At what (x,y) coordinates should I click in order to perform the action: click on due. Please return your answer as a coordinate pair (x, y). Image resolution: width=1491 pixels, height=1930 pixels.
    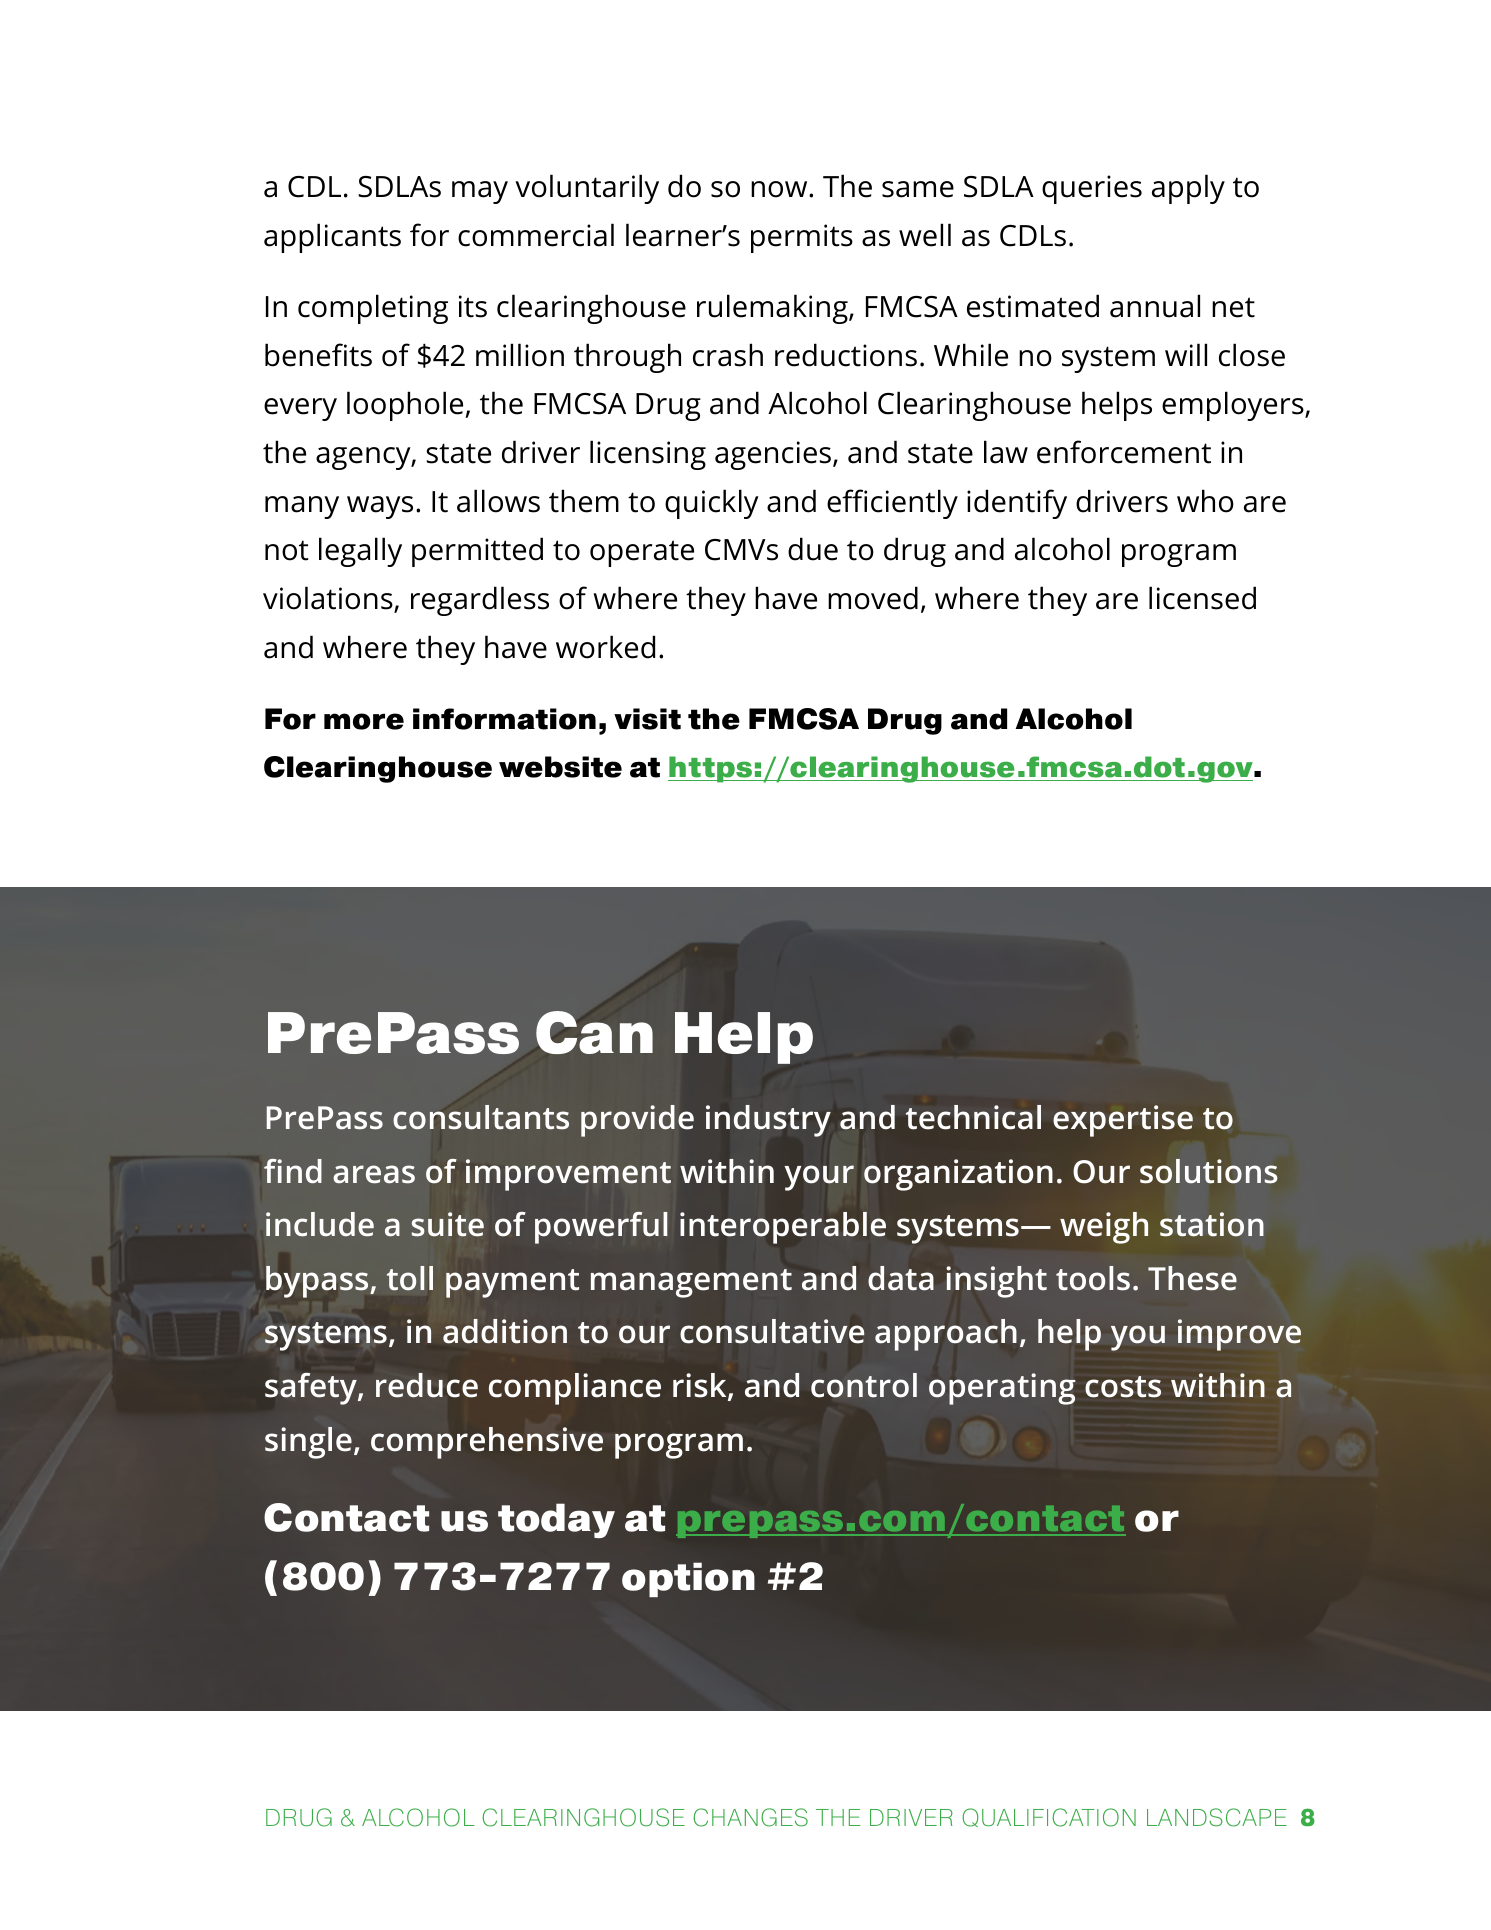
    Looking at the image, I should click on (813, 549).
